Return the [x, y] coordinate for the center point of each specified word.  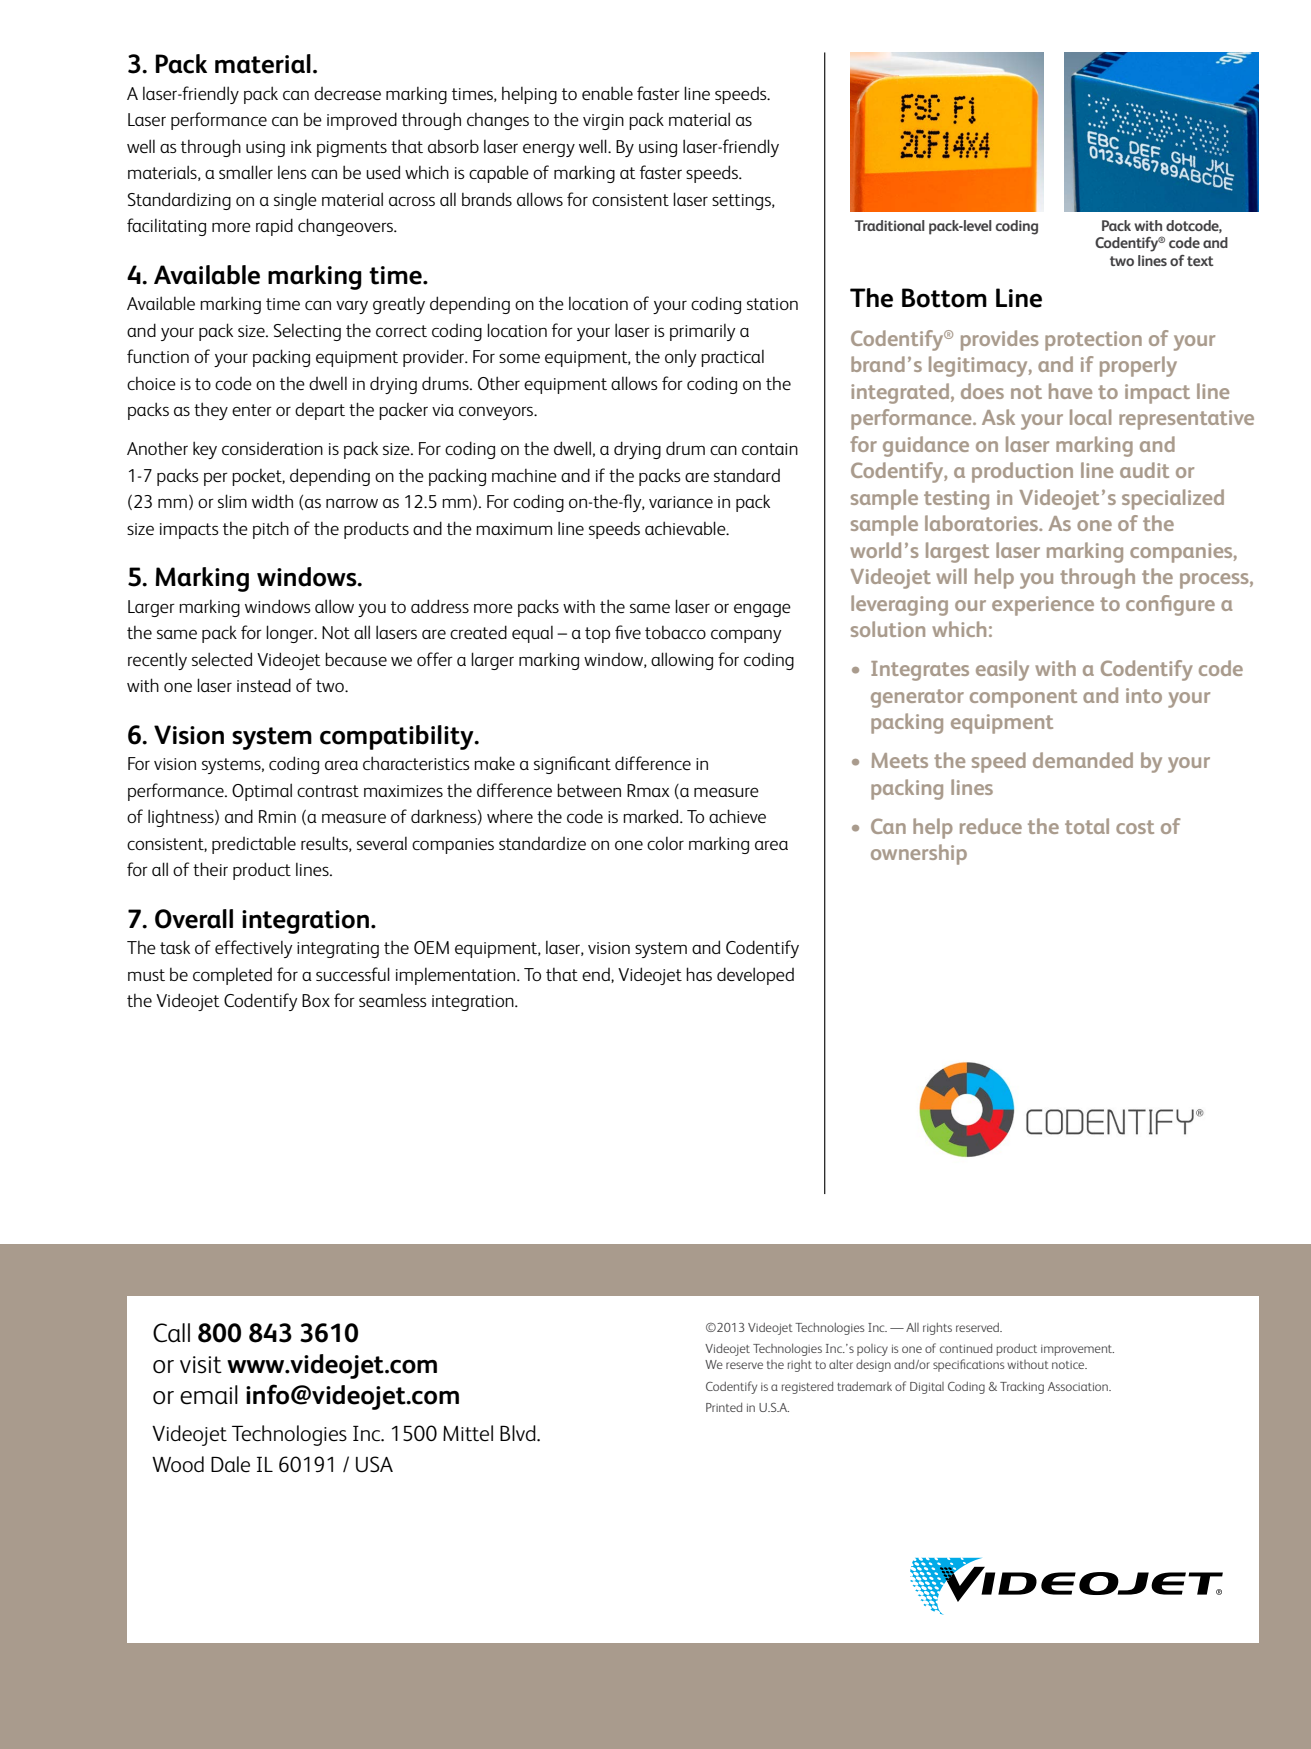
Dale [230, 1464]
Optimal [262, 792]
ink [301, 146]
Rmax [648, 790]
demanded [1083, 760]
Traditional [890, 225]
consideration [272, 448]
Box [316, 1000]
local [1090, 417]
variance [681, 502]
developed [755, 976]
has [699, 974]
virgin [603, 122]
